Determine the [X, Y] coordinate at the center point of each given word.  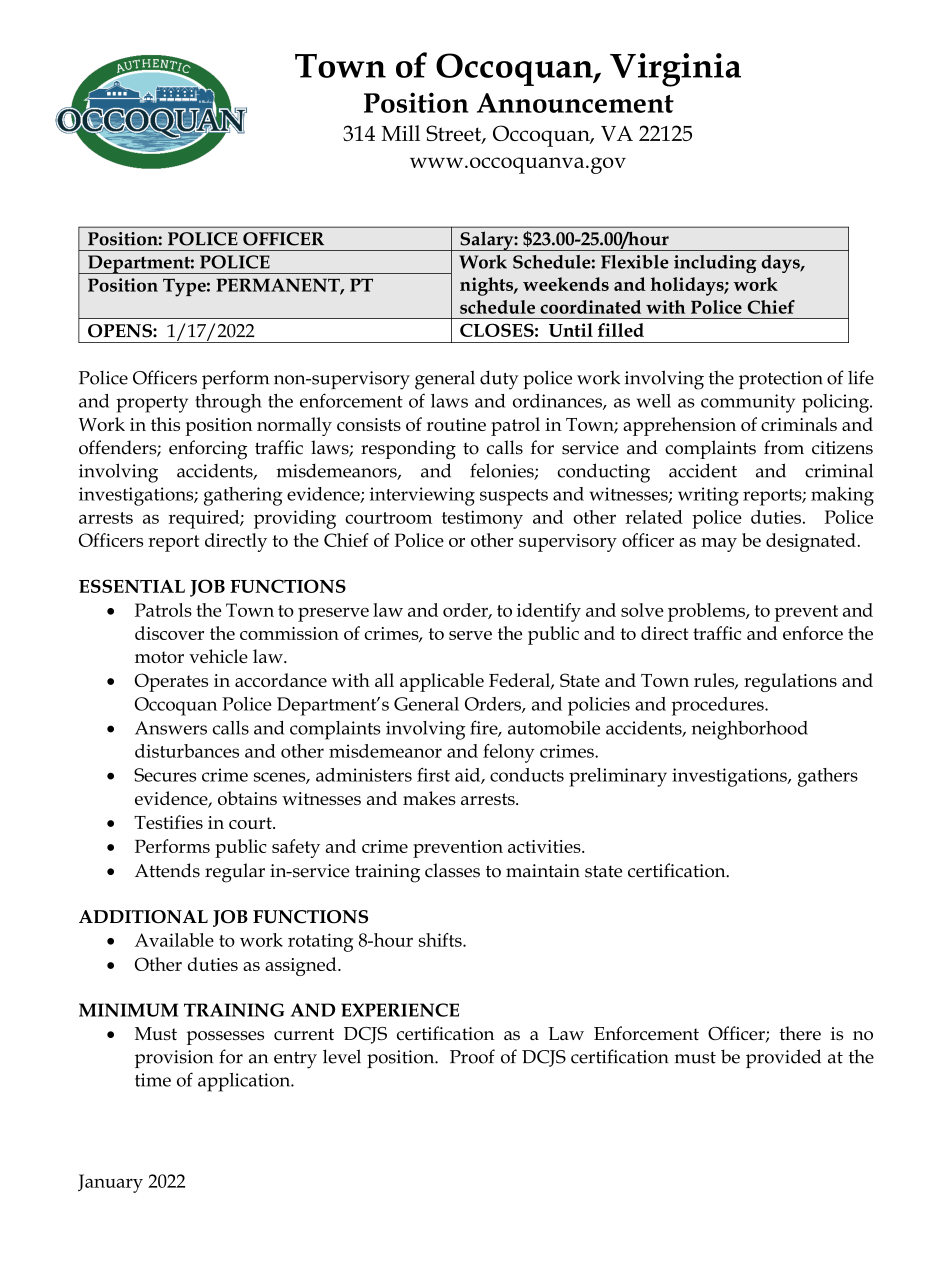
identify [549, 612]
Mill [400, 133]
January [110, 1183]
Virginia [675, 70]
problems [707, 612]
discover [169, 633]
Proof [472, 1056]
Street [454, 134]
